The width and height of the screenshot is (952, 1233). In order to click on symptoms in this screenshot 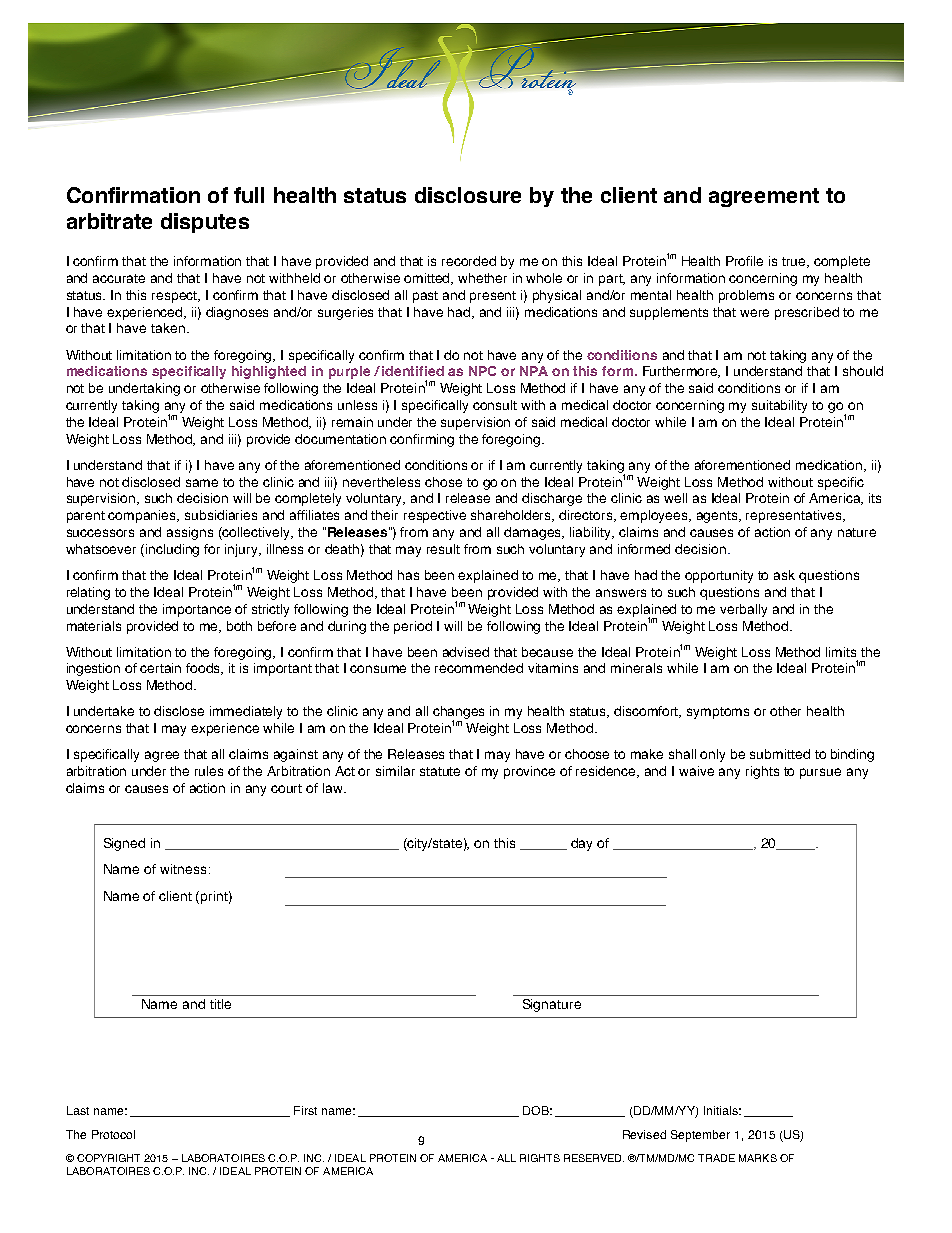, I will do `click(718, 713)`.
